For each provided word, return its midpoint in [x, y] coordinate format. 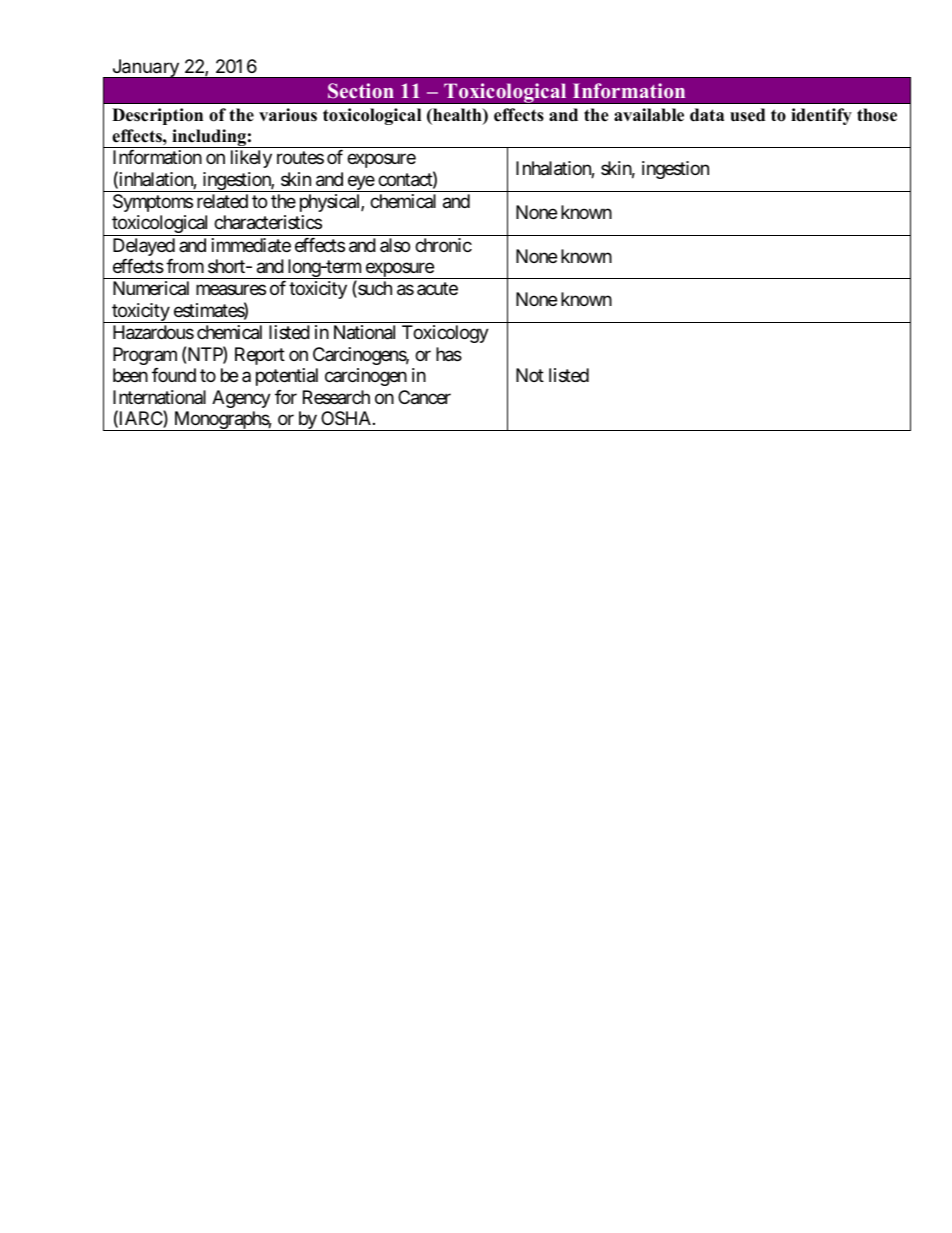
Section [361, 91]
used [747, 115]
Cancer [424, 397]
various [288, 115]
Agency [241, 399]
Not [530, 375]
